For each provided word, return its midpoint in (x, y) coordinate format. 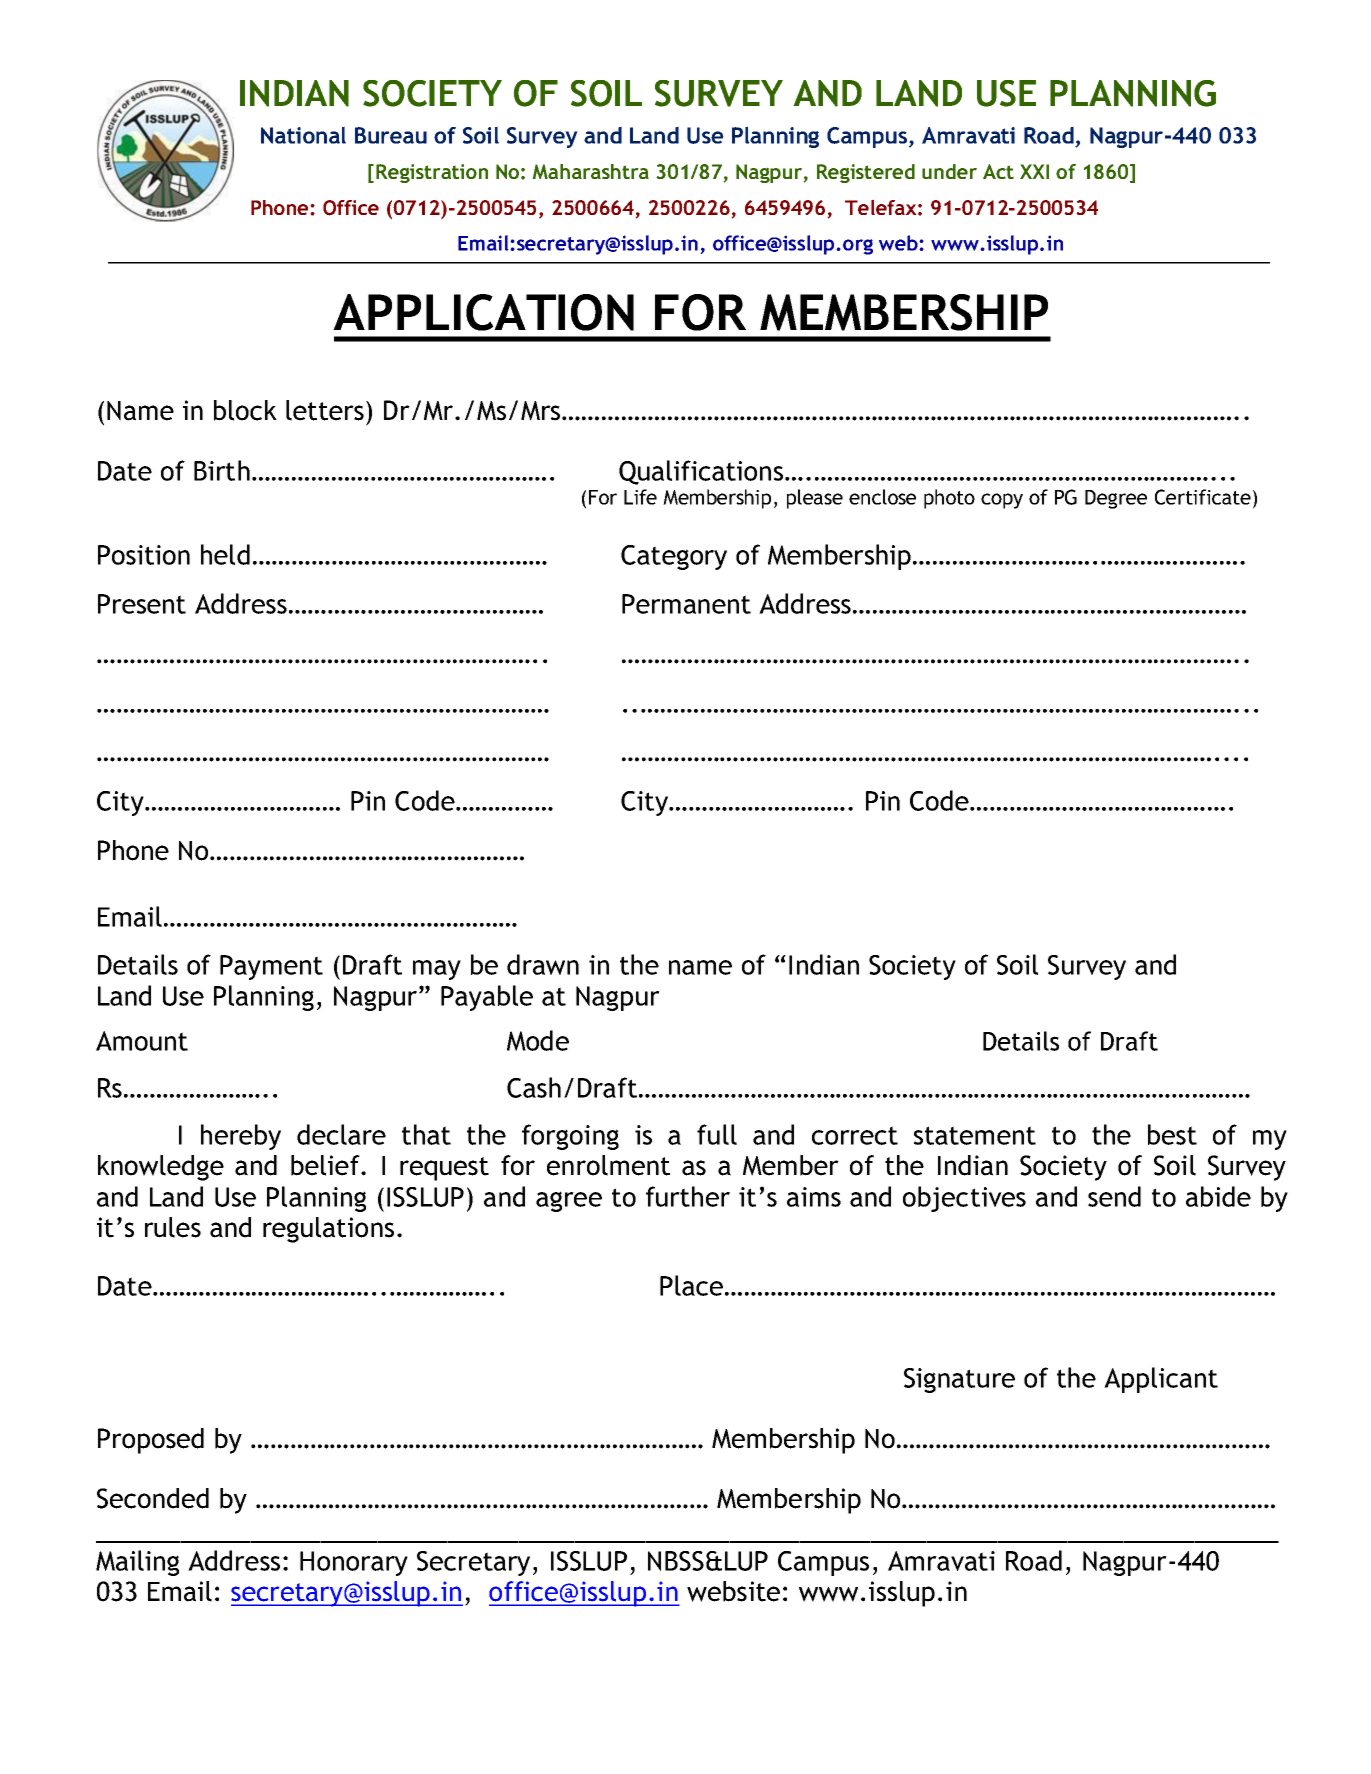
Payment (271, 967)
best (1172, 1134)
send (1114, 1196)
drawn (543, 964)
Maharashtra (590, 171)
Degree (1116, 499)
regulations (328, 1230)
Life (640, 497)
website (733, 1591)
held (225, 554)
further (688, 1196)
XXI (1034, 171)
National (303, 135)
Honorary (354, 1563)
